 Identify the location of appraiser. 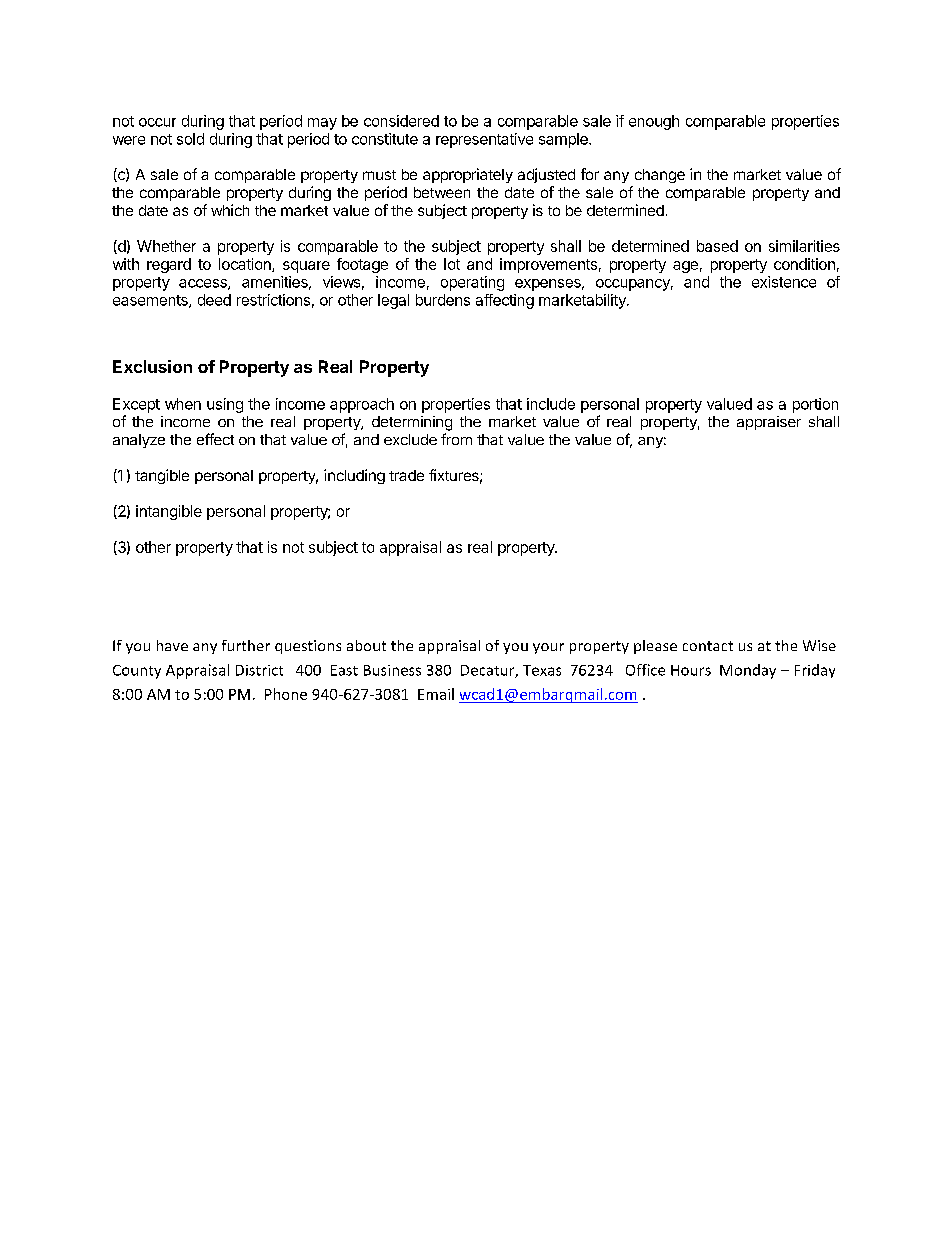
(769, 423).
